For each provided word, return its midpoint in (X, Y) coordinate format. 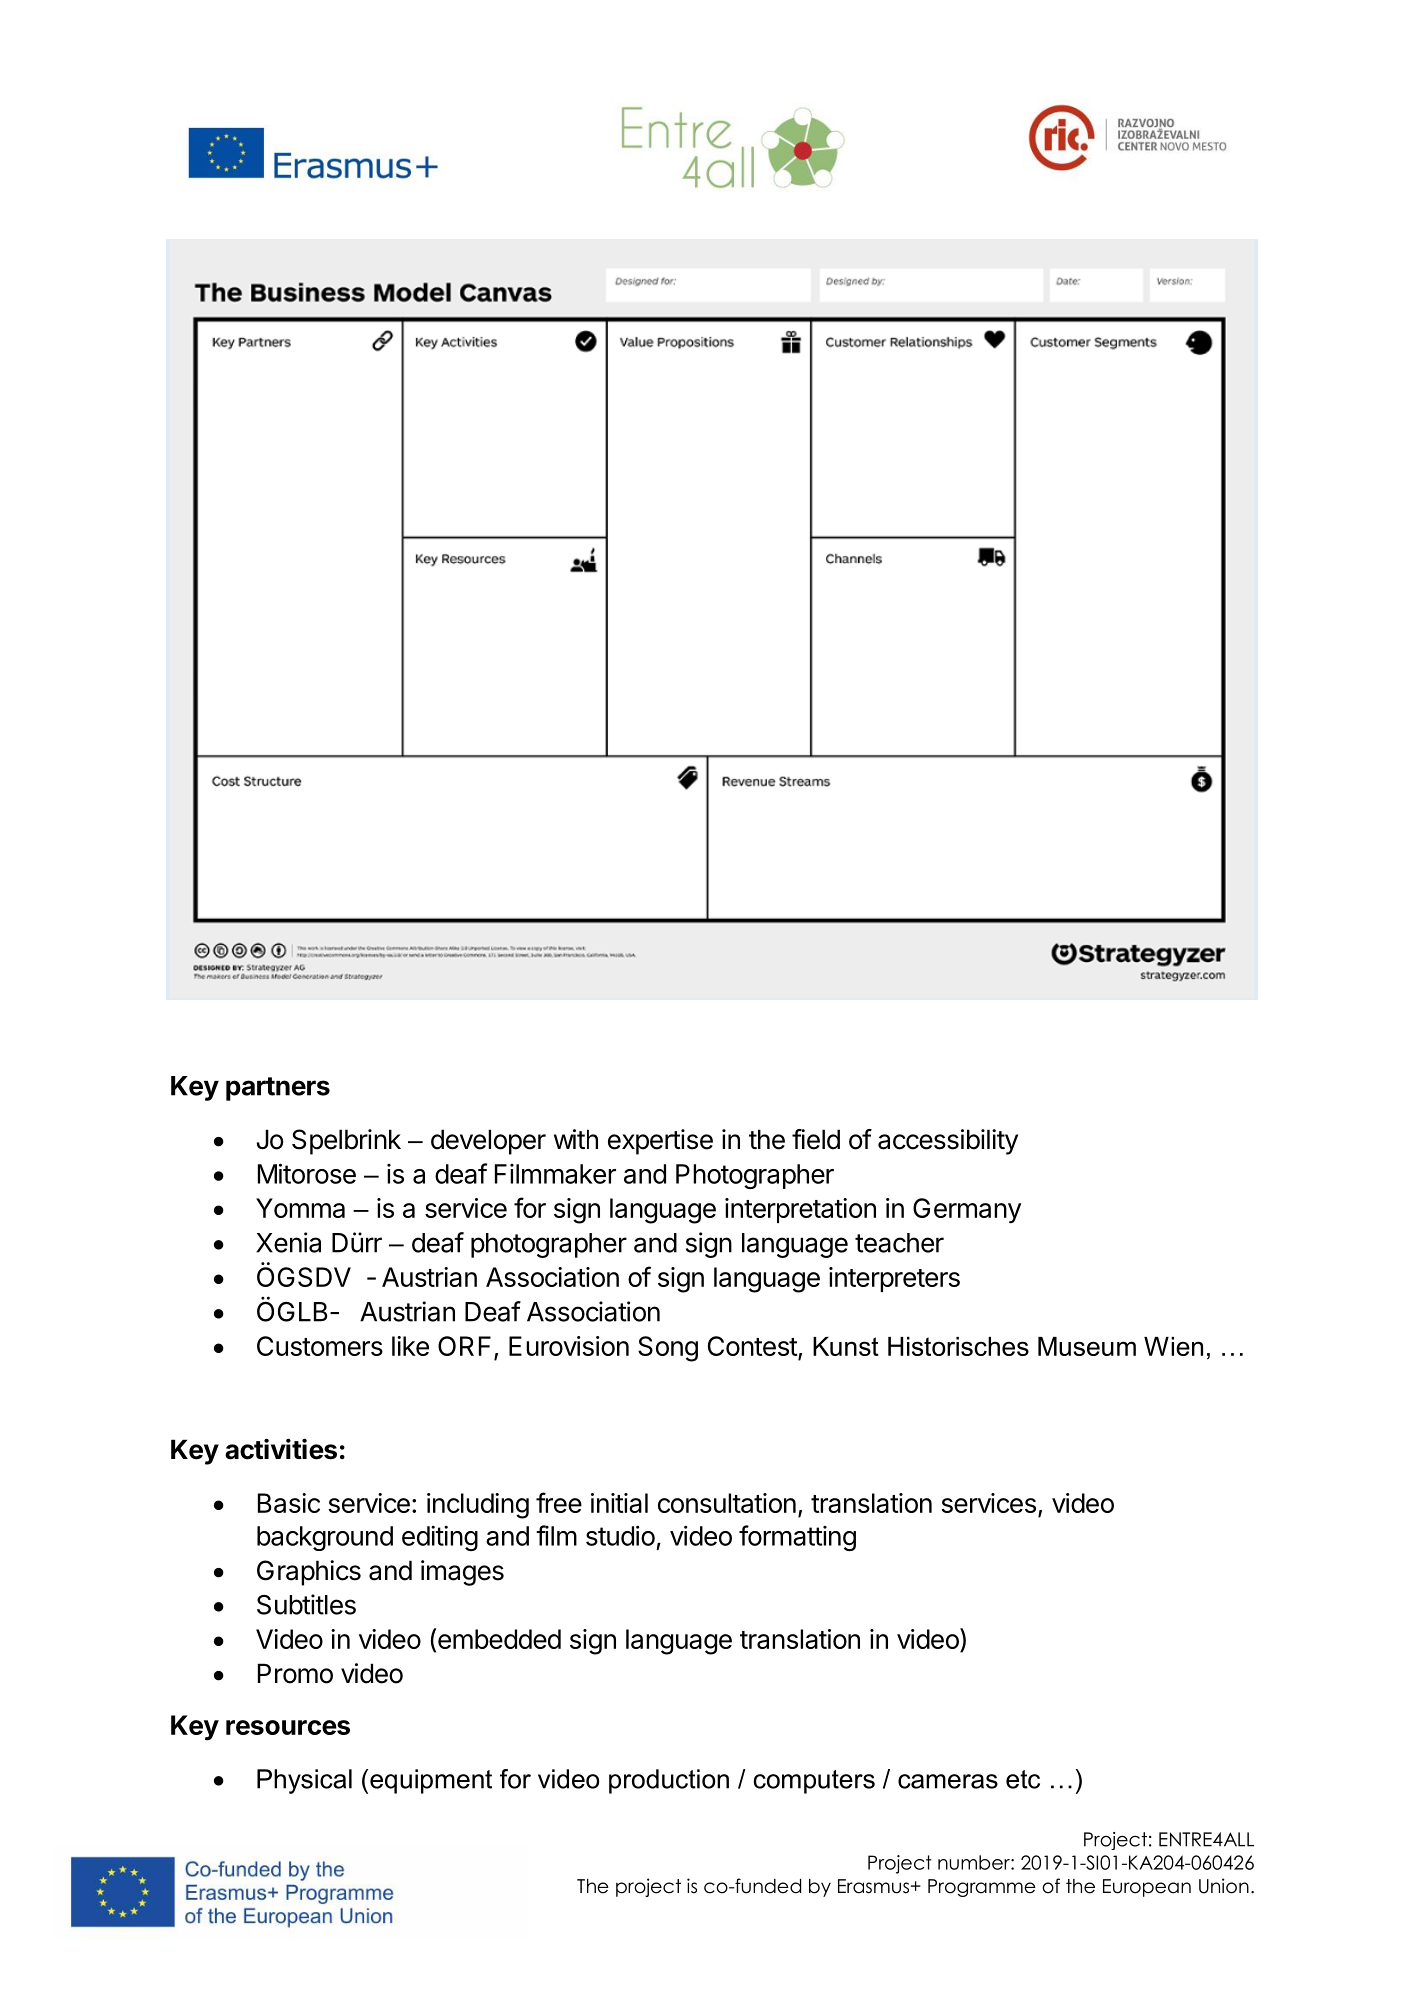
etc (1023, 1779)
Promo (295, 1673)
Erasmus (875, 1886)
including (478, 1506)
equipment (431, 1781)
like (410, 1346)
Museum (1087, 1346)
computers (814, 1782)
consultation (727, 1503)
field (816, 1139)
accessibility (948, 1142)
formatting (797, 1538)
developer (488, 1142)
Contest (753, 1347)
